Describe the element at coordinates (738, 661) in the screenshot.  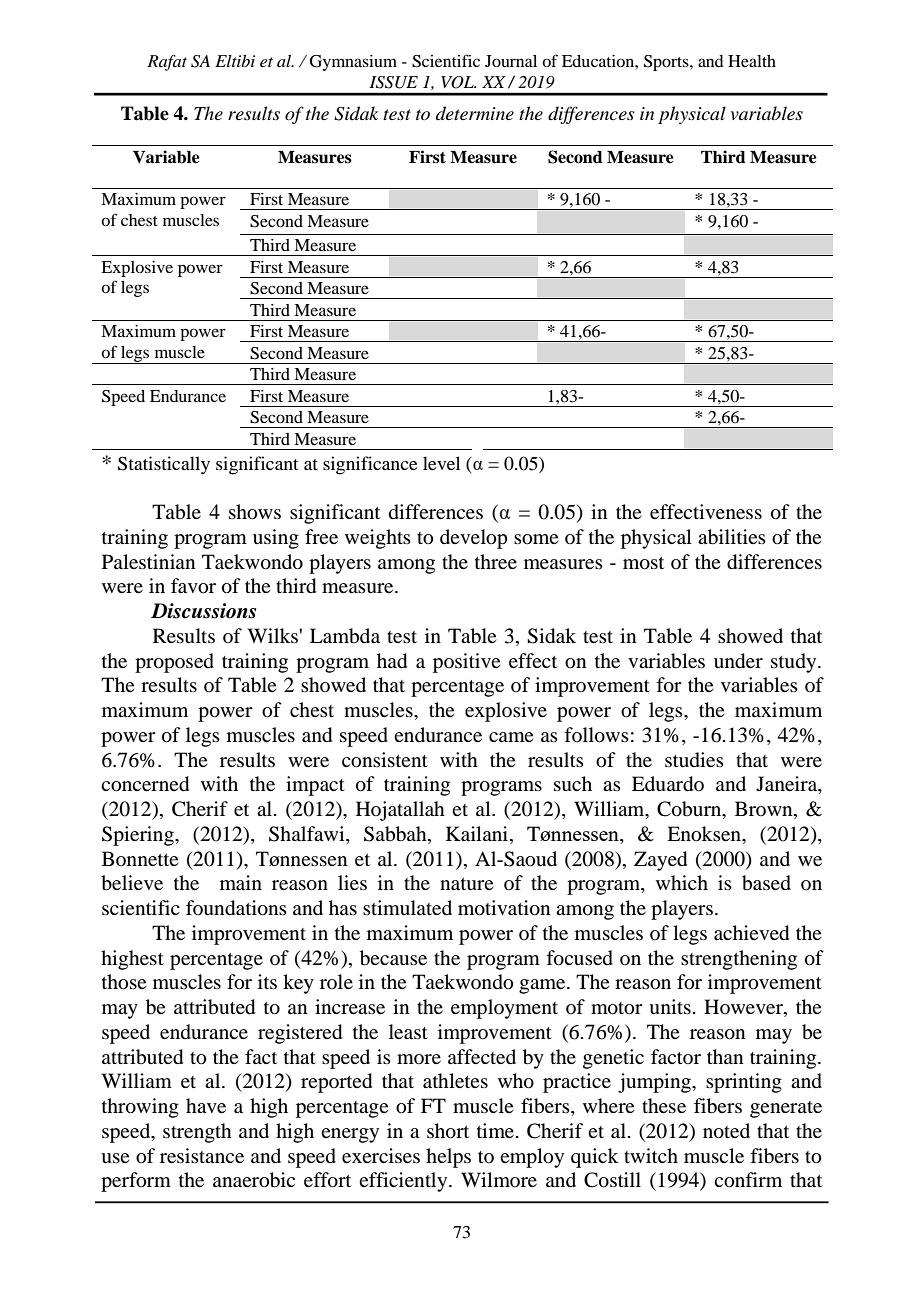
I see `under` at that location.
